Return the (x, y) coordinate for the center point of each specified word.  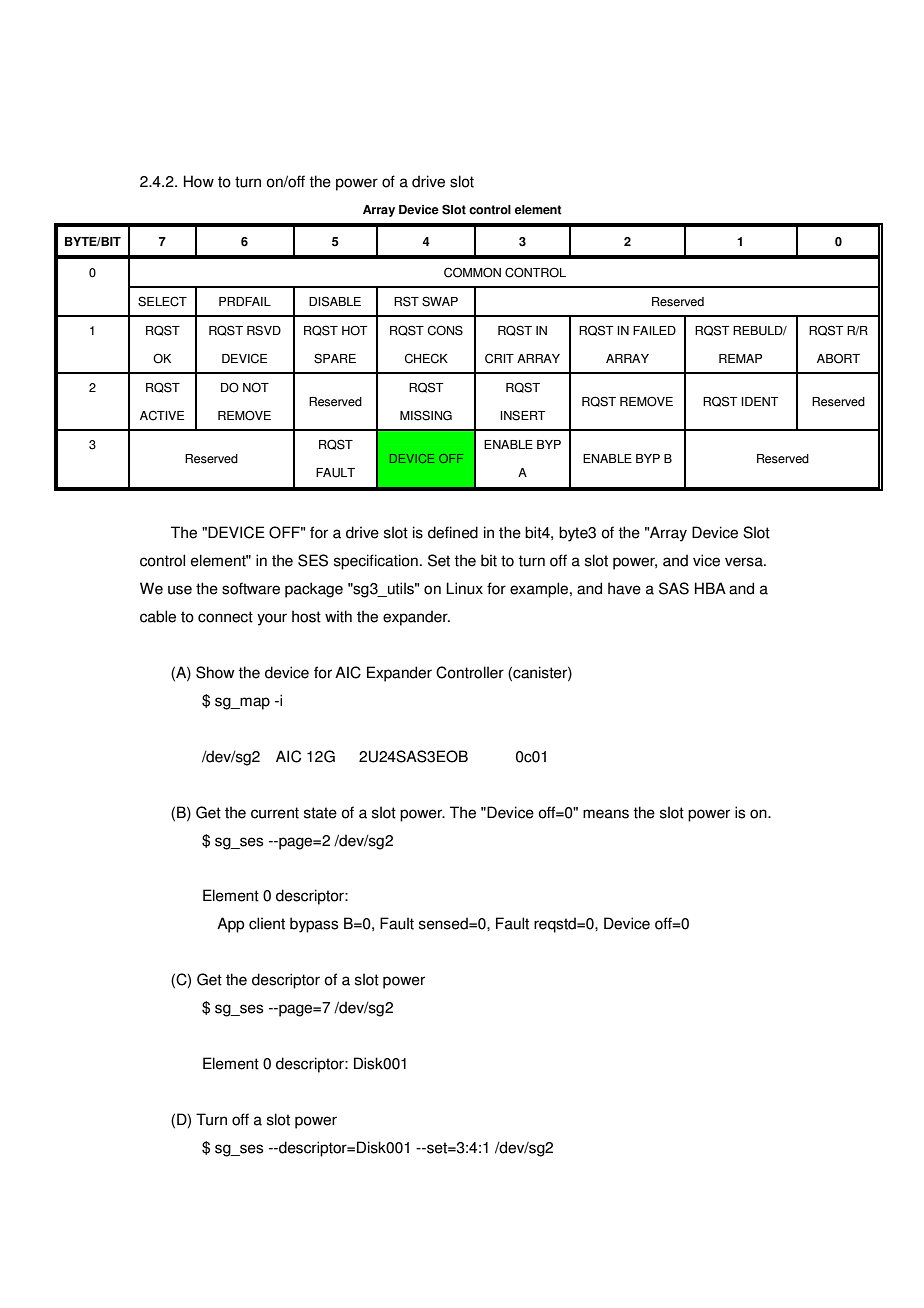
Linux (464, 588)
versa (745, 562)
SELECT (162, 301)
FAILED (654, 330)
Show (215, 672)
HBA (710, 588)
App (230, 925)
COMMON (472, 272)
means (606, 814)
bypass (314, 925)
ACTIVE (162, 415)
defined (453, 532)
